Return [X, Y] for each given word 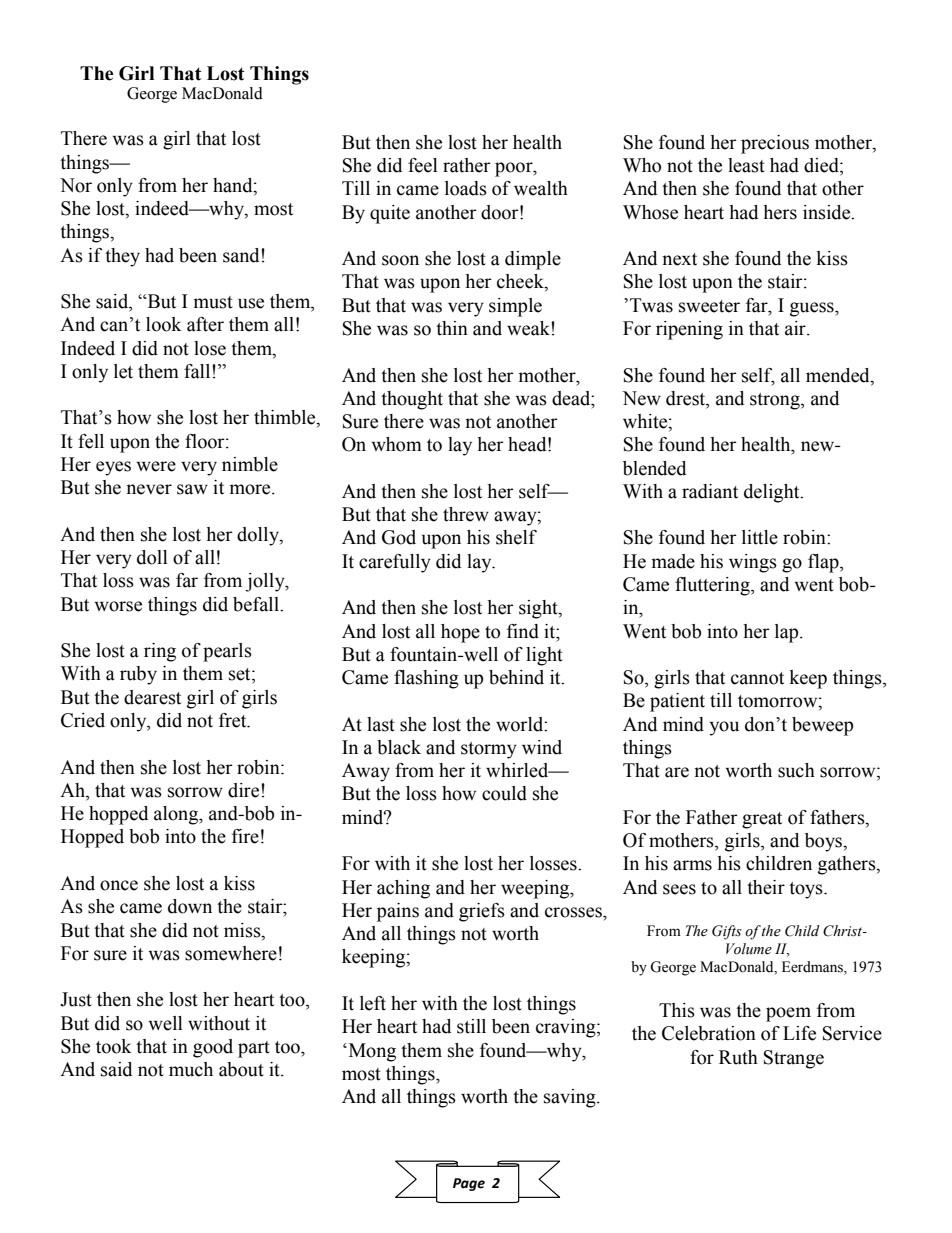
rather [467, 165]
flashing [426, 679]
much [191, 1069]
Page [469, 1184]
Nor [76, 185]
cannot [757, 678]
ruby [138, 675]
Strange [794, 1059]
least [746, 165]
